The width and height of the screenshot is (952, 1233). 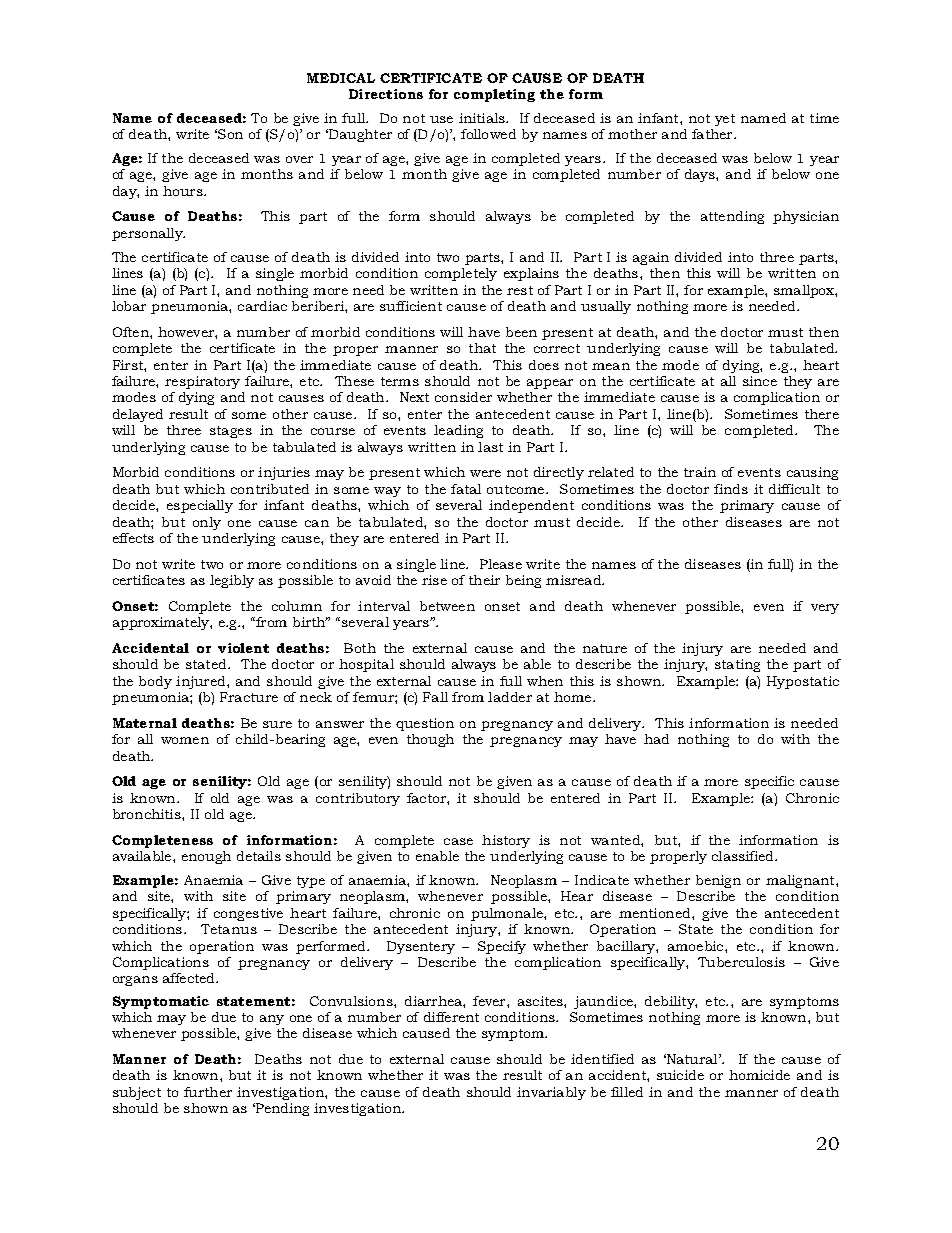 What do you see at coordinates (451, 1017) in the screenshot?
I see `different` at bounding box center [451, 1017].
